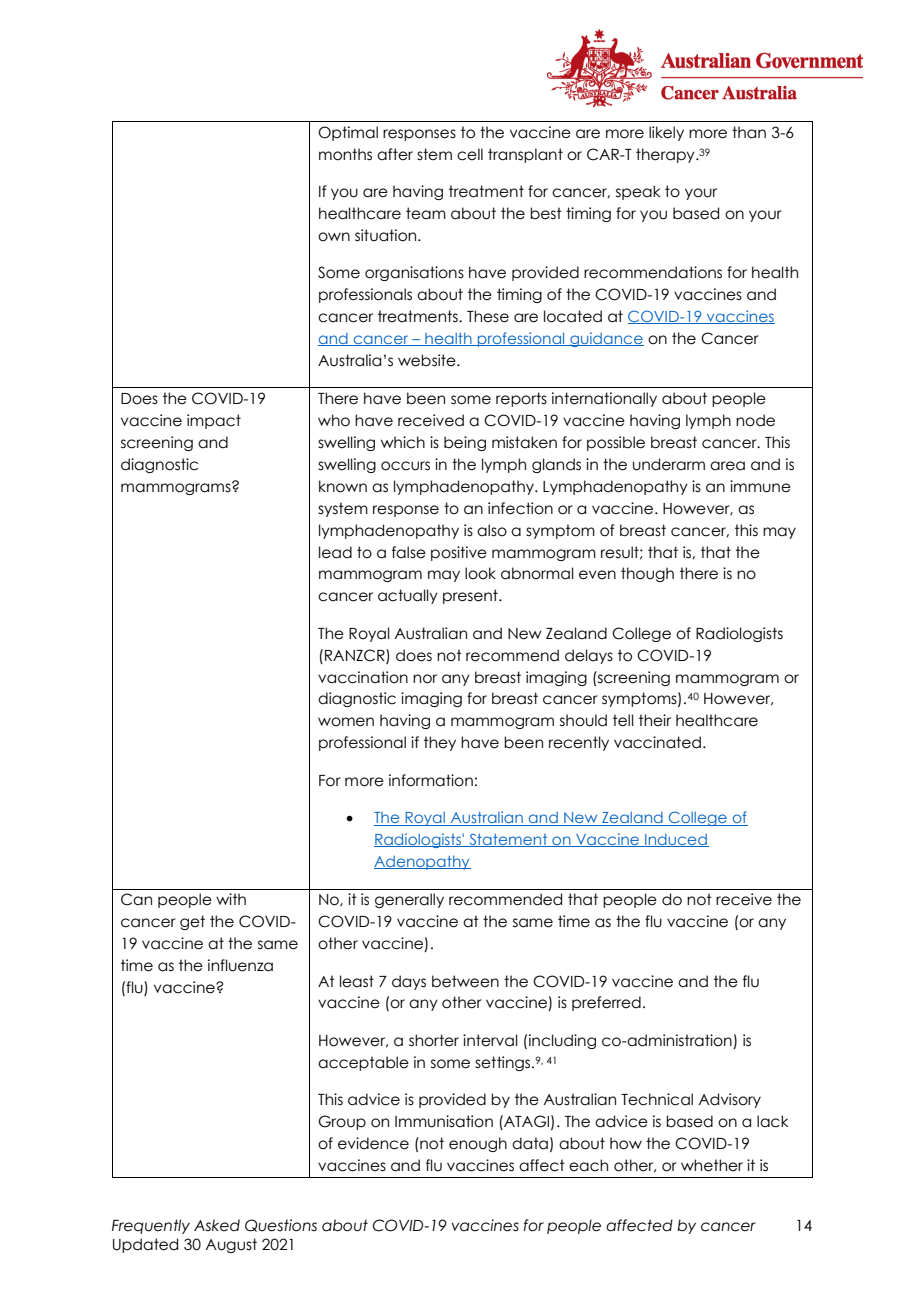  What do you see at coordinates (431, 780) in the document?
I see `information` at bounding box center [431, 780].
